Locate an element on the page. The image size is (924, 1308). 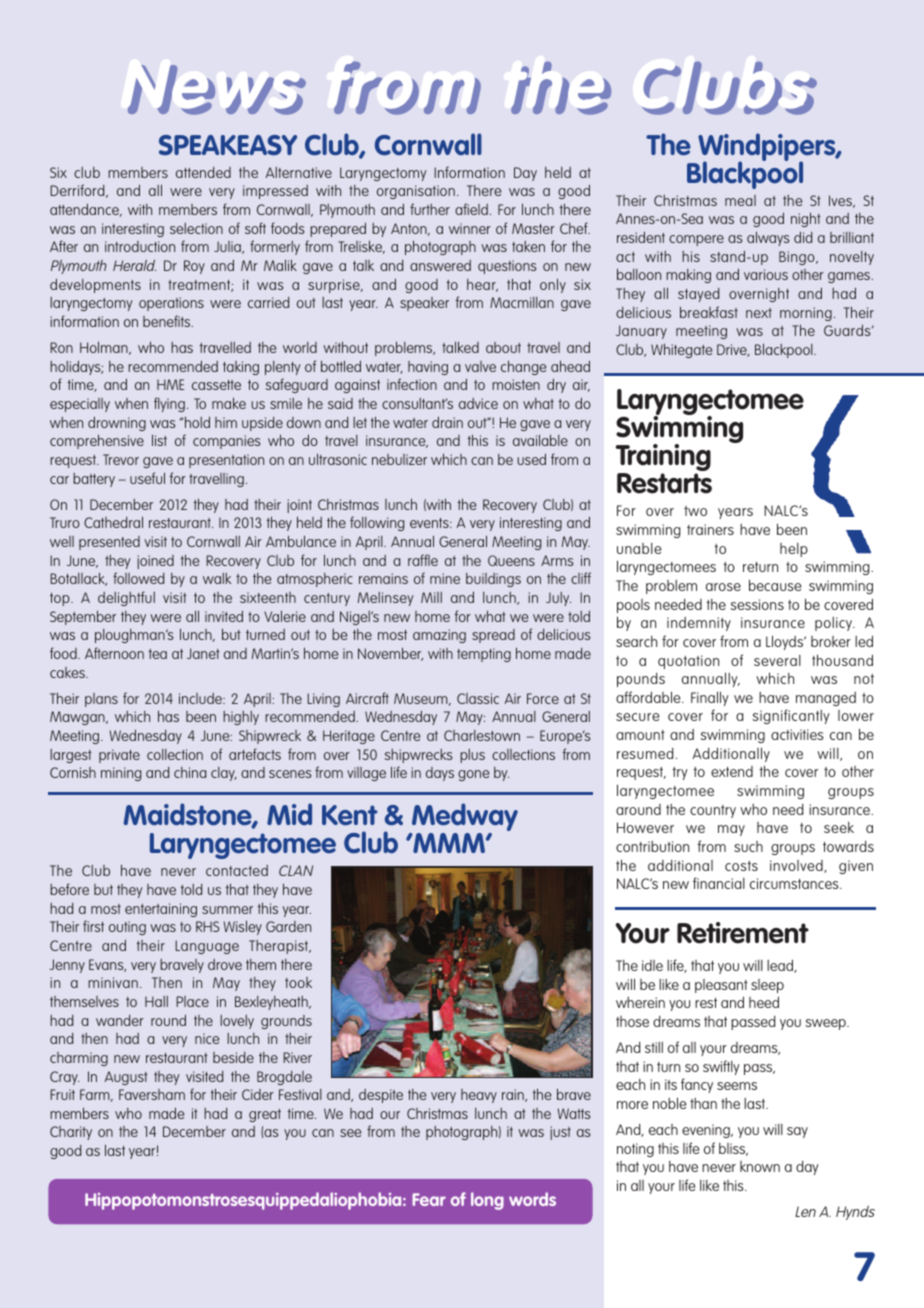
tea is located at coordinates (157, 654).
